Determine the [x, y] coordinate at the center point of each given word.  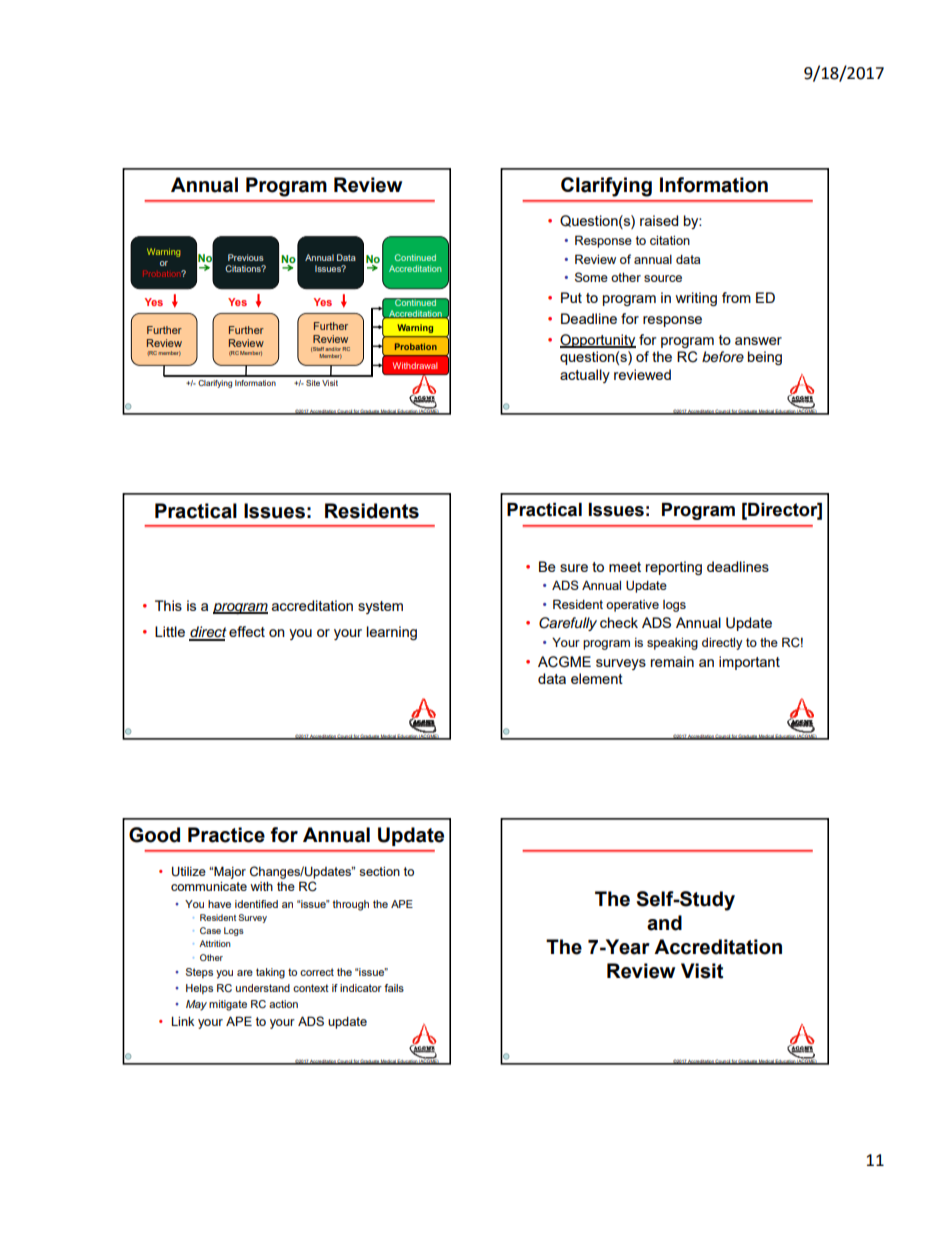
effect [247, 631]
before [723, 356]
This [168, 605]
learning [392, 633]
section [379, 871]
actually [585, 376]
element [597, 678]
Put [571, 297]
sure [574, 568]
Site [313, 383]
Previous [246, 257]
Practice [226, 835]
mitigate [228, 1005]
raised [659, 220]
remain [672, 661]
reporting [674, 568]
